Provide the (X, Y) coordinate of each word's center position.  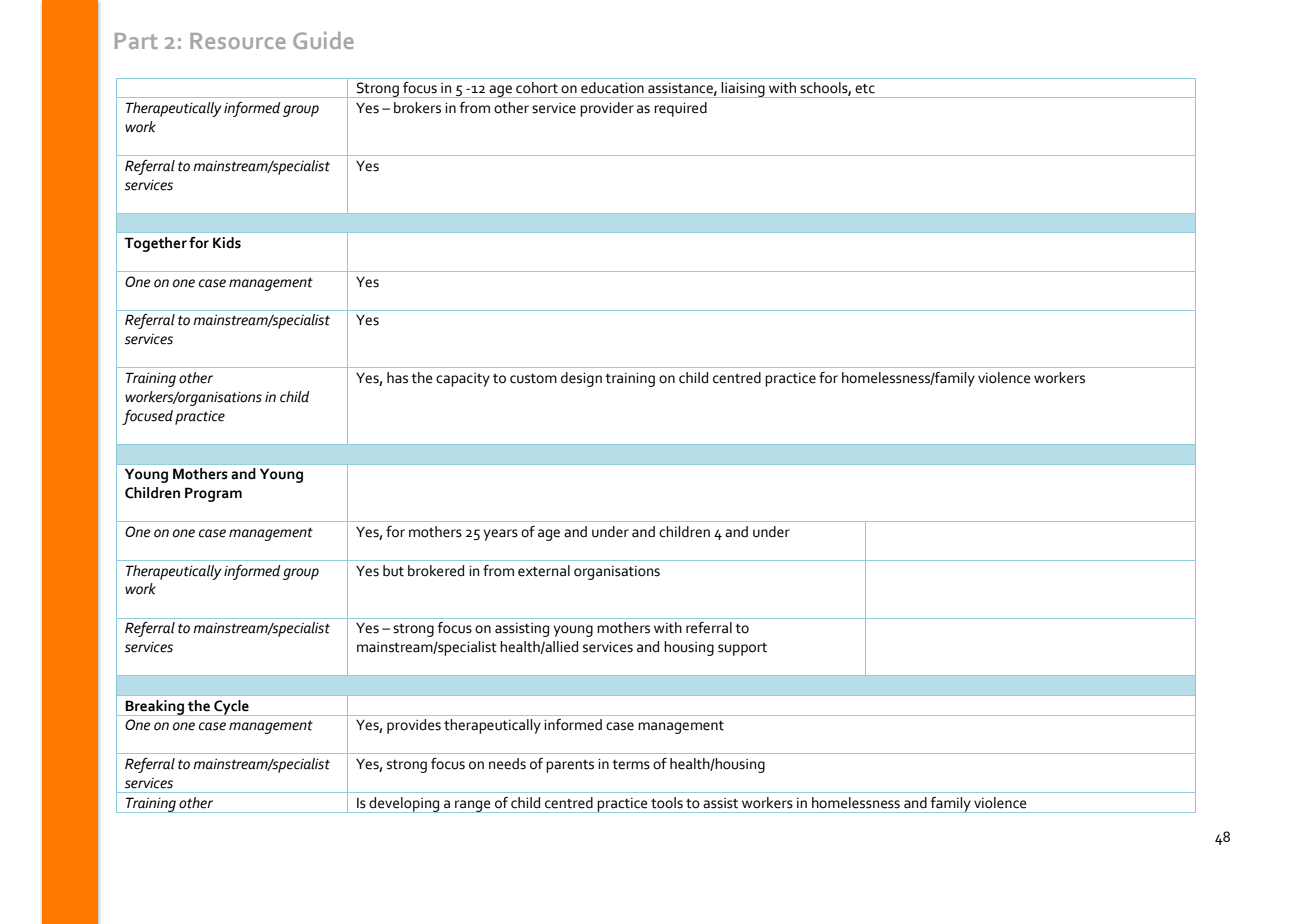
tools (667, 803)
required (680, 109)
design (581, 379)
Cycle (231, 708)
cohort (537, 87)
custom (533, 378)
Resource (238, 41)
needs (507, 764)
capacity (463, 380)
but (393, 571)
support (742, 649)
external (544, 571)
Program (213, 494)
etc (865, 88)
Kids (227, 243)
